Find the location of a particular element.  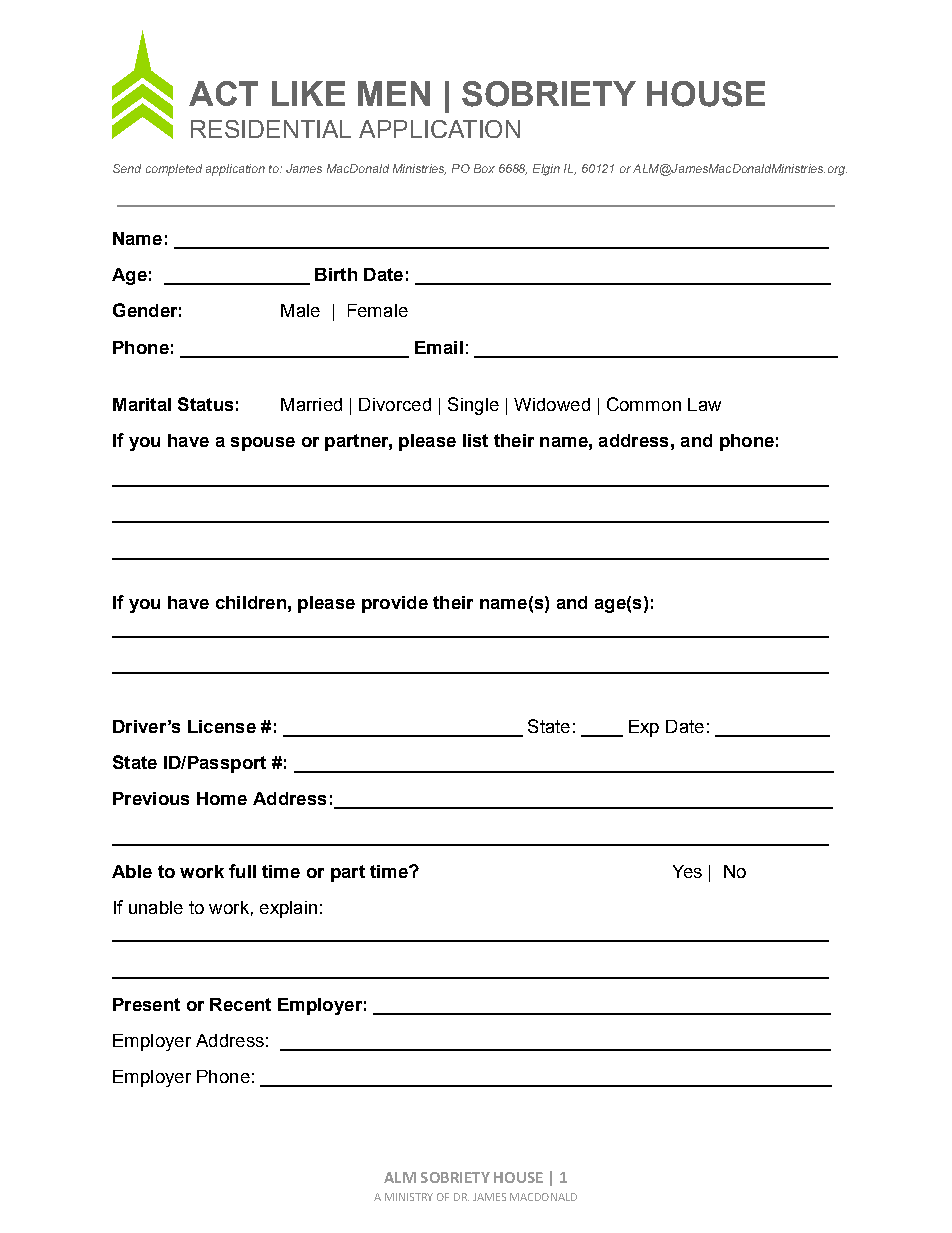

ACT is located at coordinates (223, 93).
